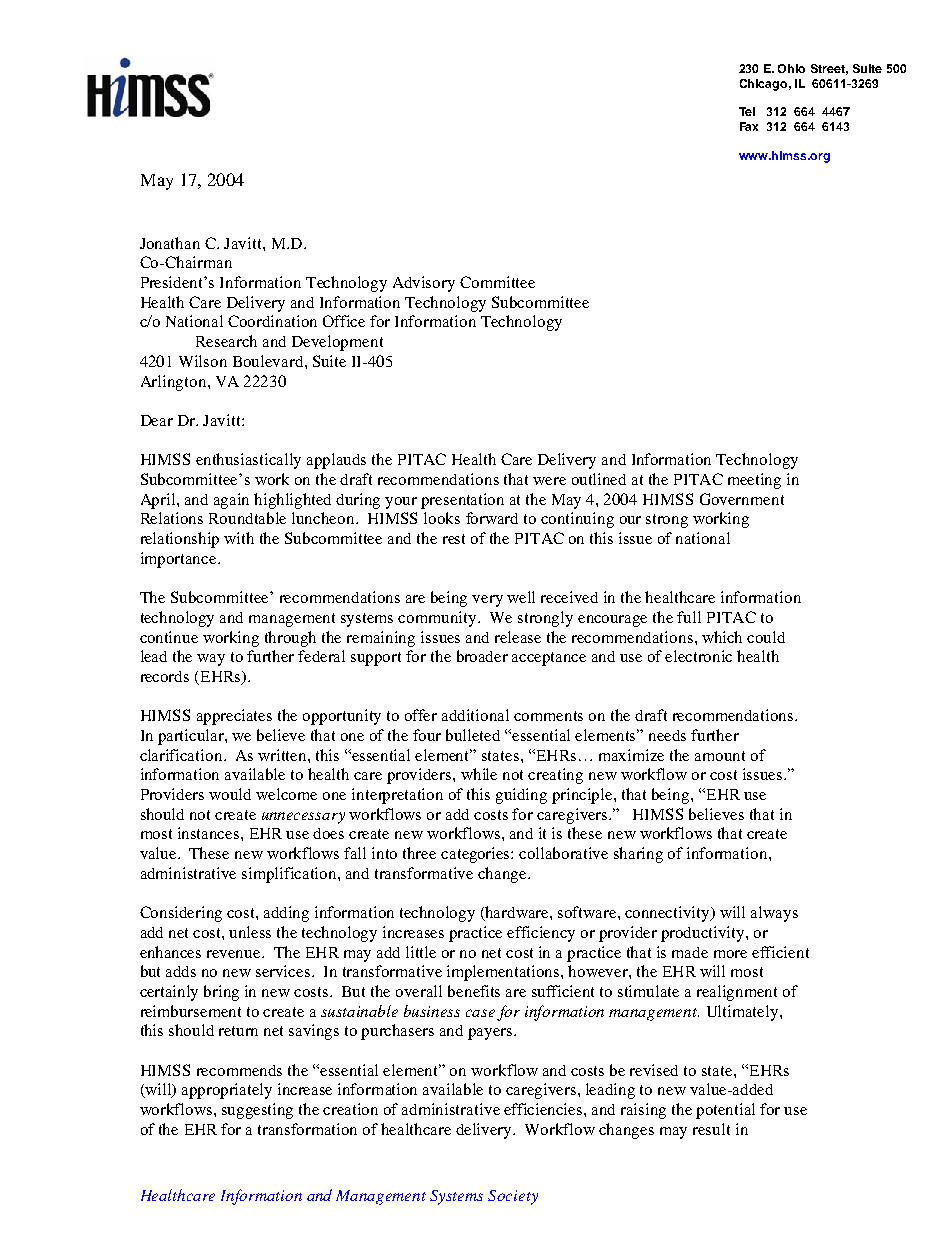 The width and height of the page is (952, 1233). Describe the element at coordinates (742, 499) in the page. I see `Government` at that location.
